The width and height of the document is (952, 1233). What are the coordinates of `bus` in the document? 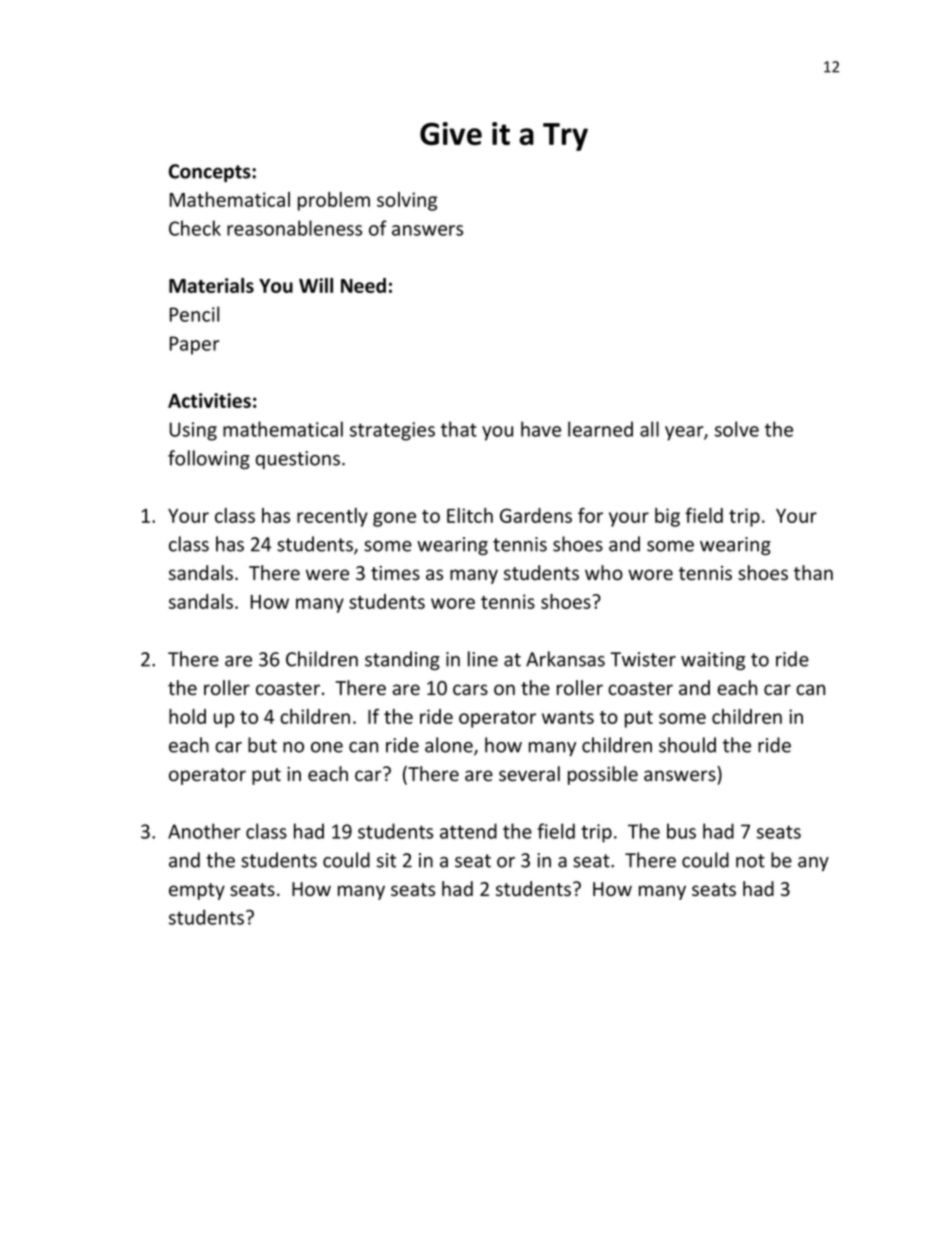 It's located at (681, 831).
